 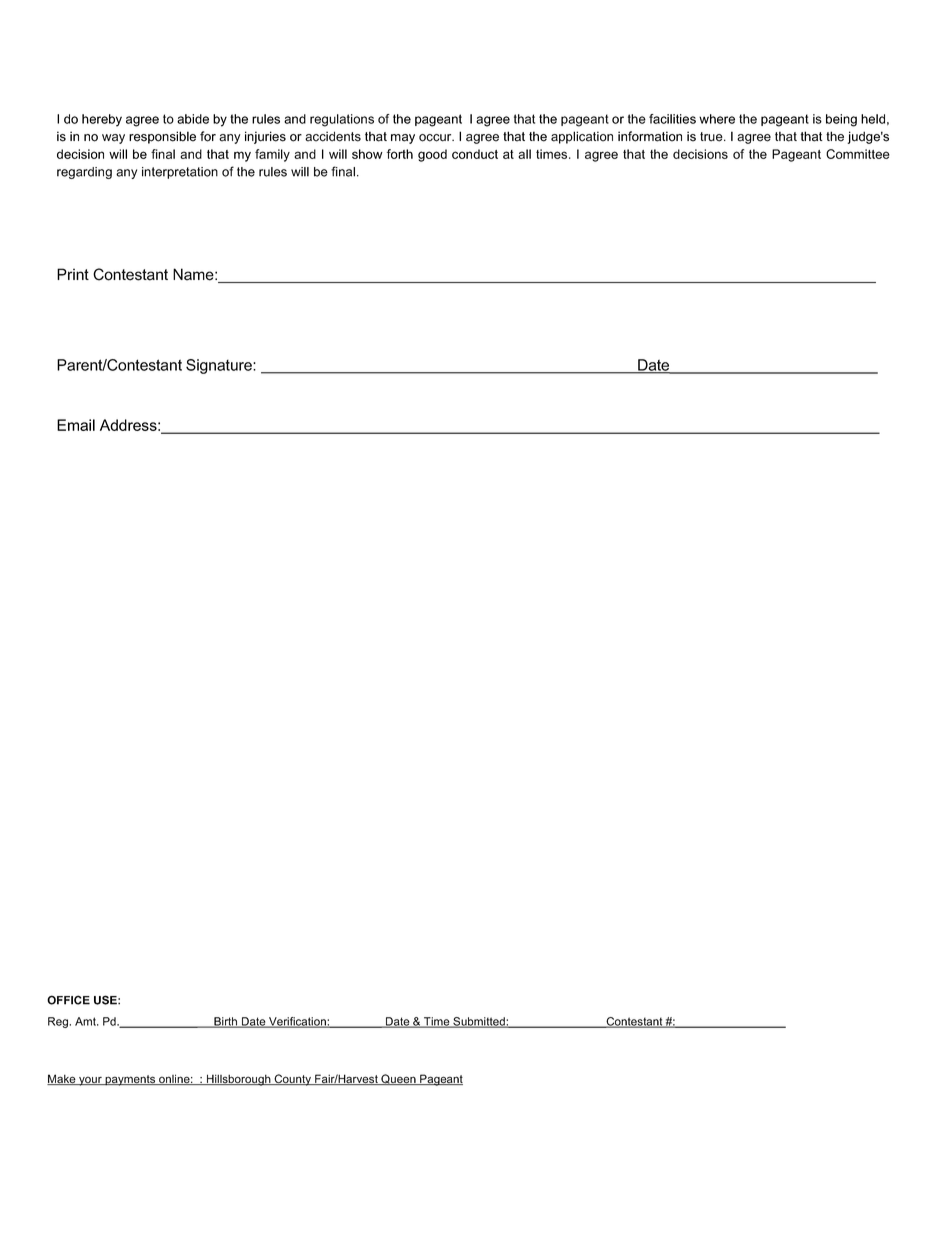 What do you see at coordinates (712, 137) in the screenshot?
I see `true` at bounding box center [712, 137].
